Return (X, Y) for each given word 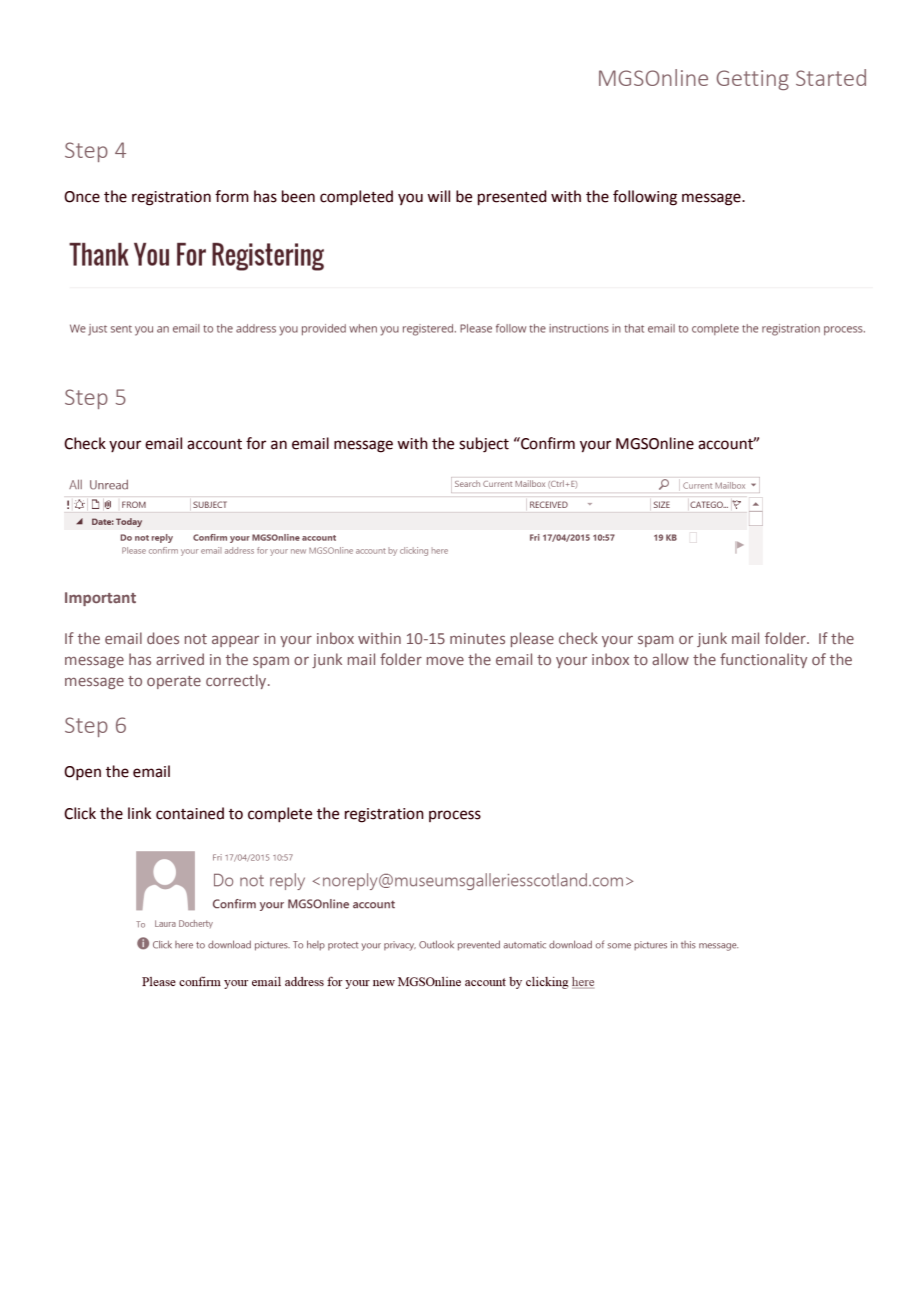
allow (670, 659)
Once (82, 197)
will (438, 196)
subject (484, 445)
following (645, 198)
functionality (763, 660)
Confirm (547, 443)
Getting (752, 80)
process (455, 816)
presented (512, 198)
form (232, 196)
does (163, 638)
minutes (477, 638)
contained (190, 813)
